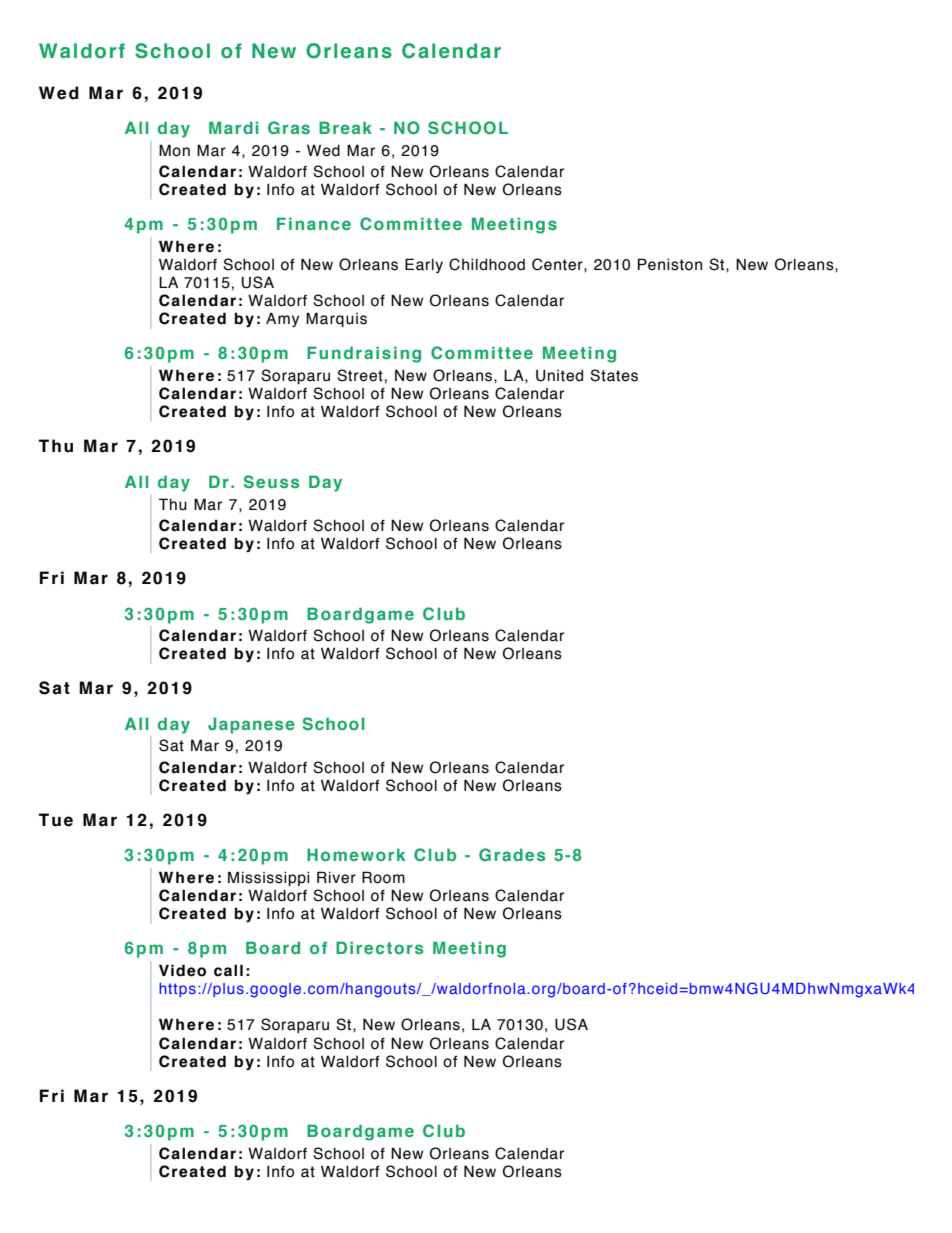 This image has width=952, height=1233. Describe the element at coordinates (56, 820) in the image. I see `Tue` at that location.
